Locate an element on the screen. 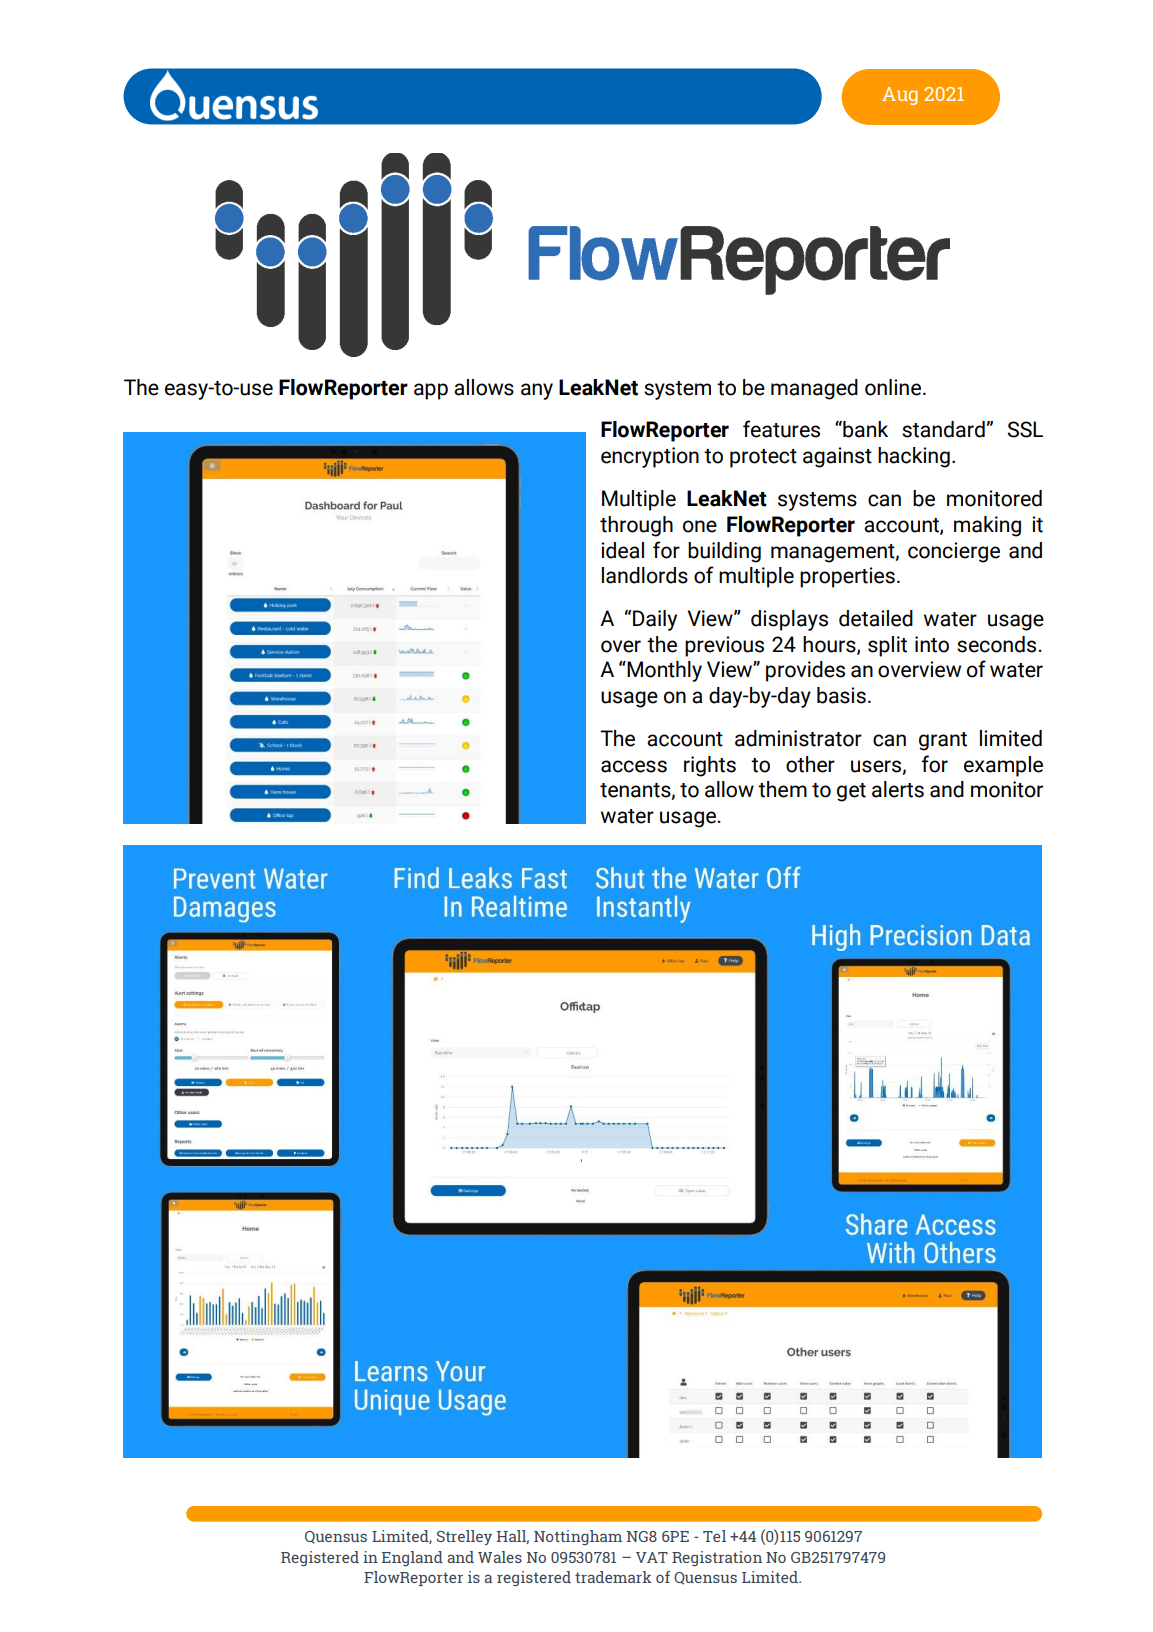 The width and height of the screenshot is (1153, 1632). app is located at coordinates (431, 391).
